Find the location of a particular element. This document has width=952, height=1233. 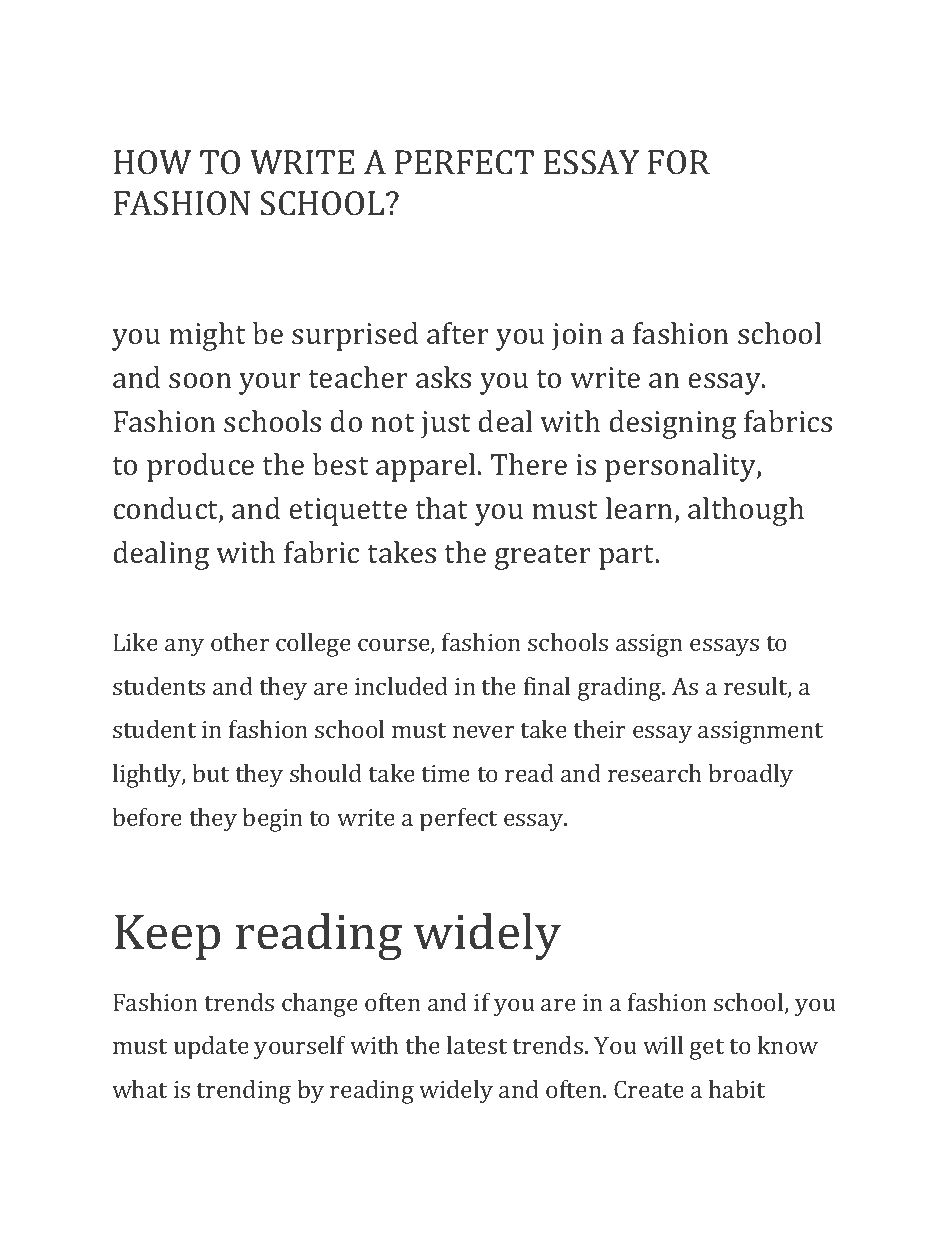

broadly is located at coordinates (750, 776).
